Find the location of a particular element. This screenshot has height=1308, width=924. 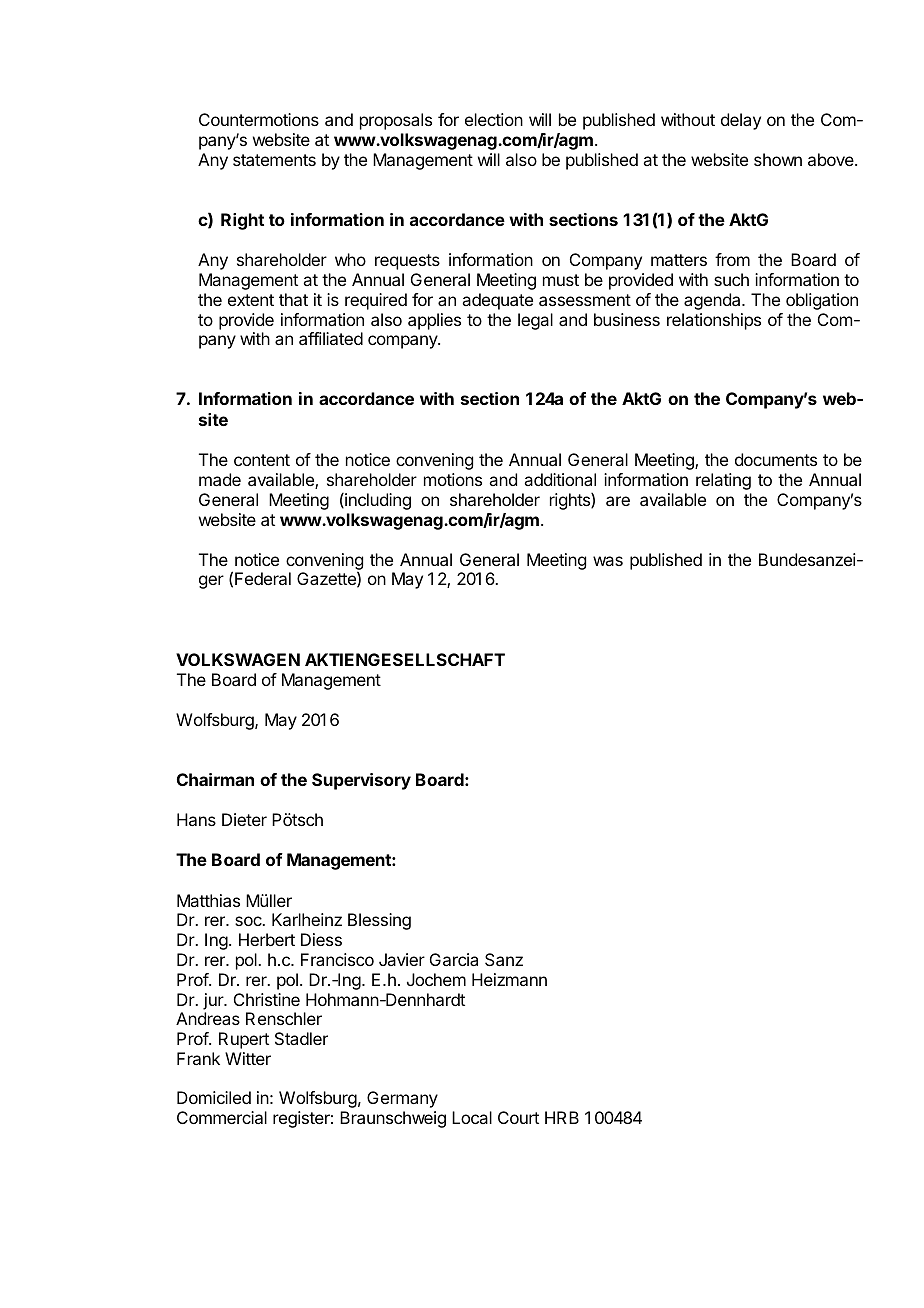

including is located at coordinates (377, 501).
